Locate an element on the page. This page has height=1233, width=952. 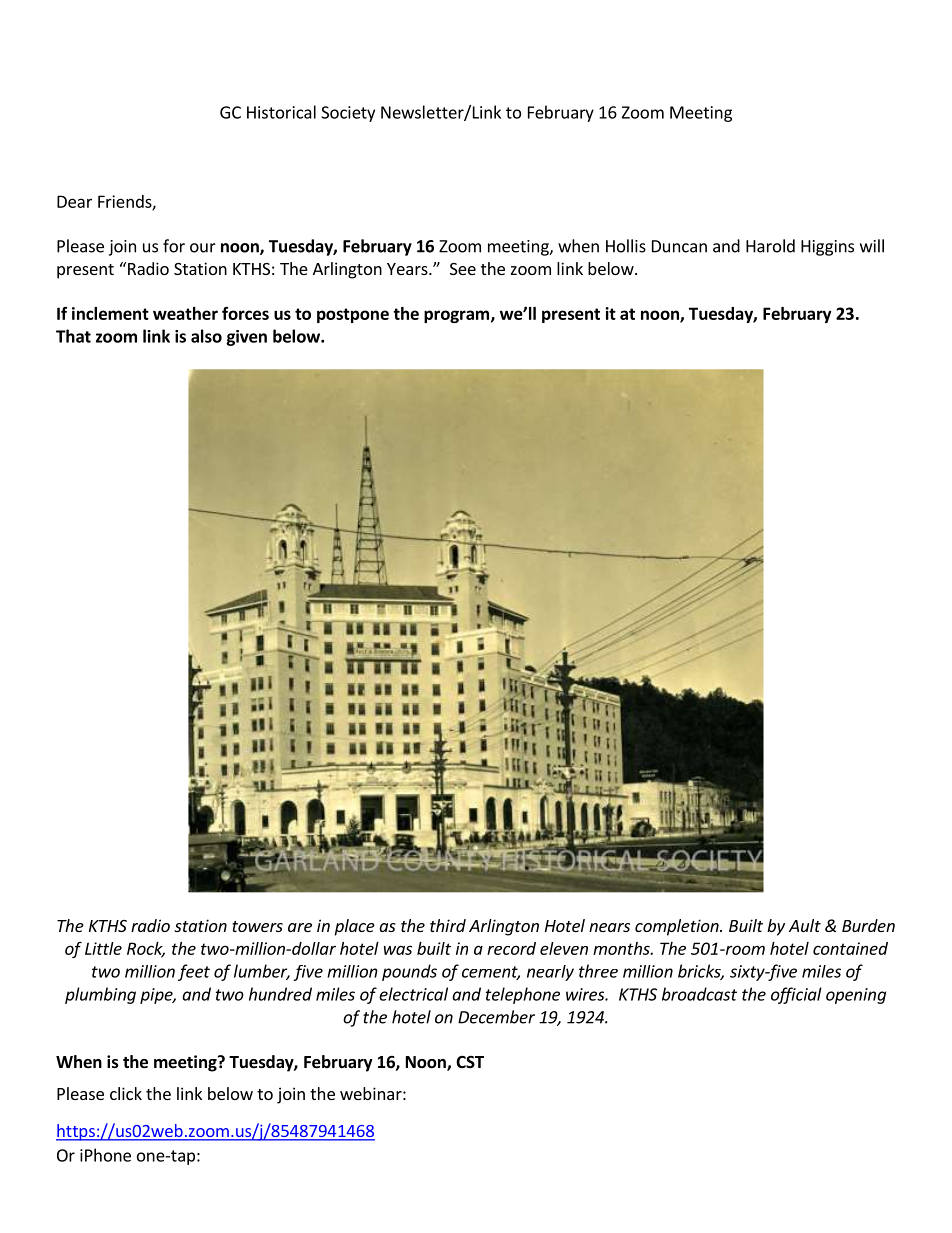
completion is located at coordinates (678, 927).
